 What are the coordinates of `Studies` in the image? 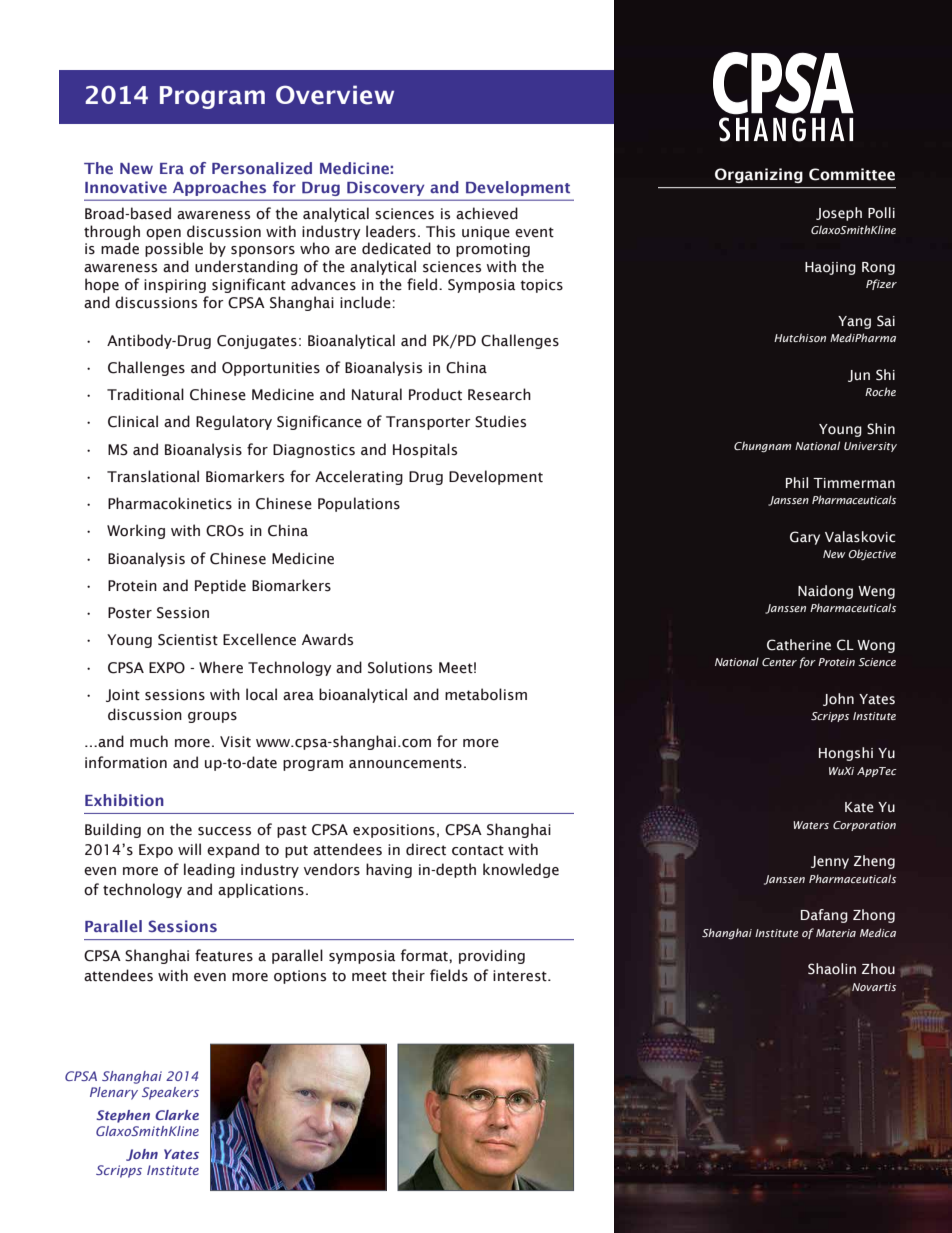 It's located at (500, 421).
